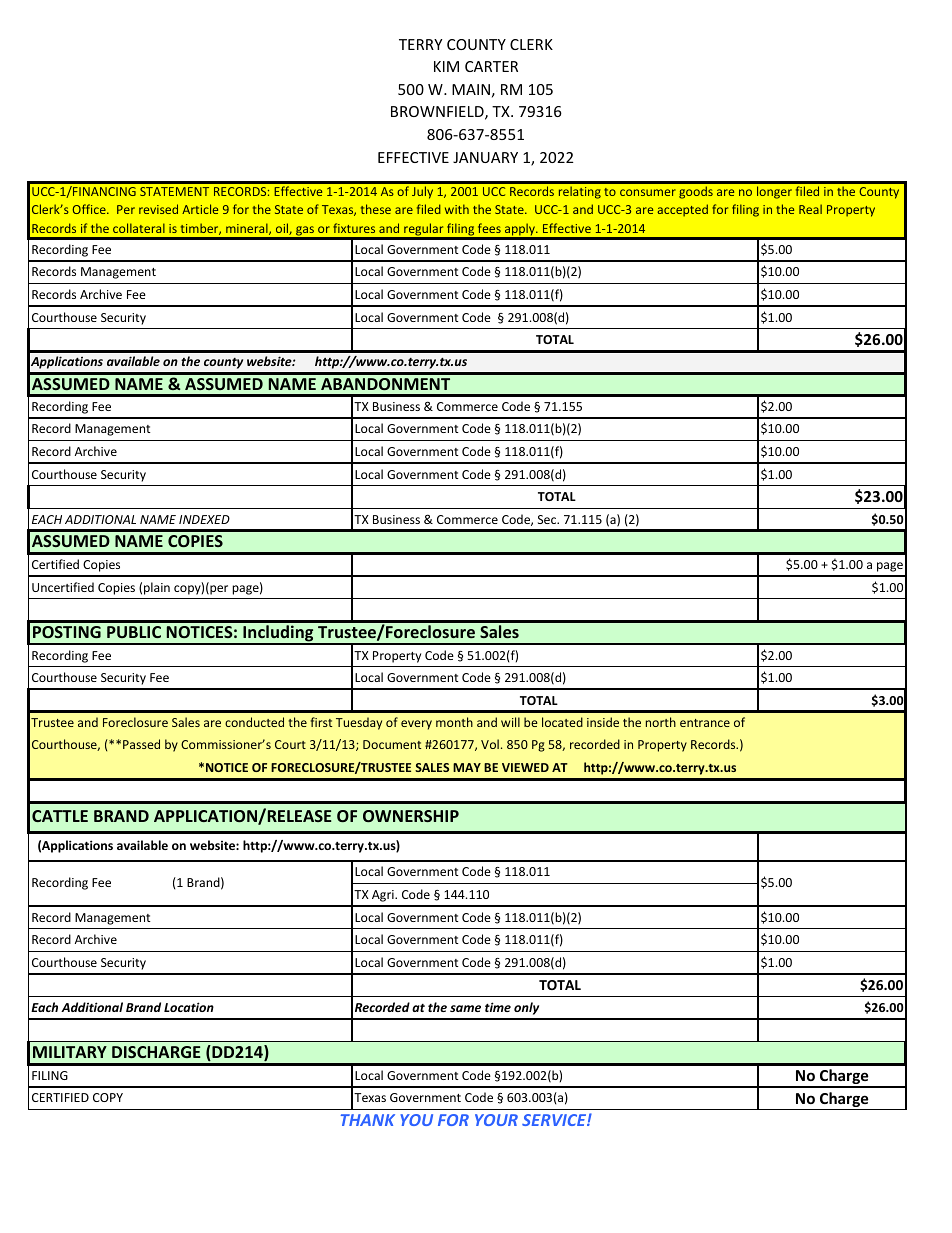  What do you see at coordinates (157, 588) in the document?
I see `plain` at bounding box center [157, 588].
